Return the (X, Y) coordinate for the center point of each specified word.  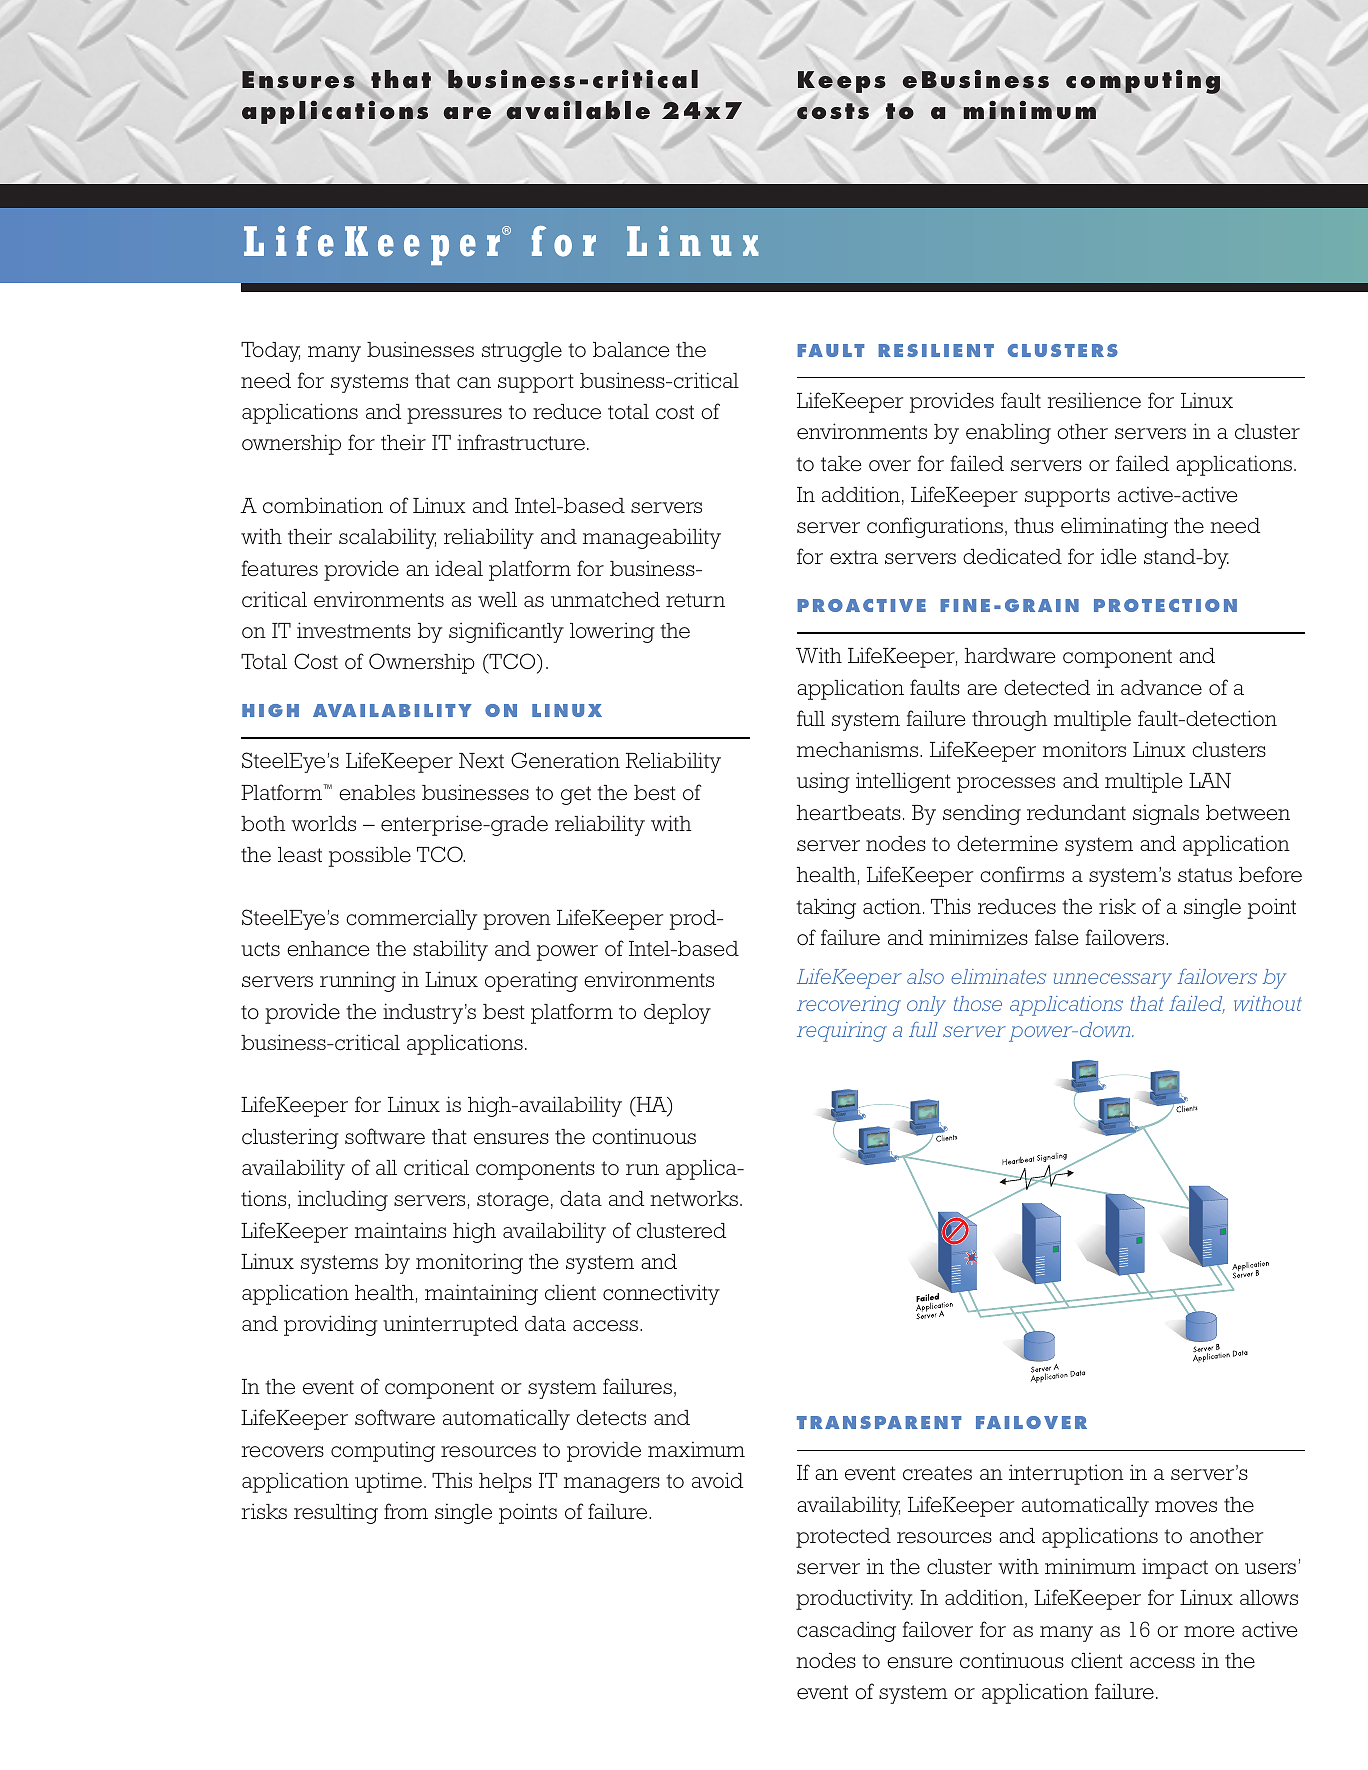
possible (370, 856)
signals (1166, 814)
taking (826, 908)
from (406, 1511)
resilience (1094, 400)
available (578, 110)
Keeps (842, 82)
